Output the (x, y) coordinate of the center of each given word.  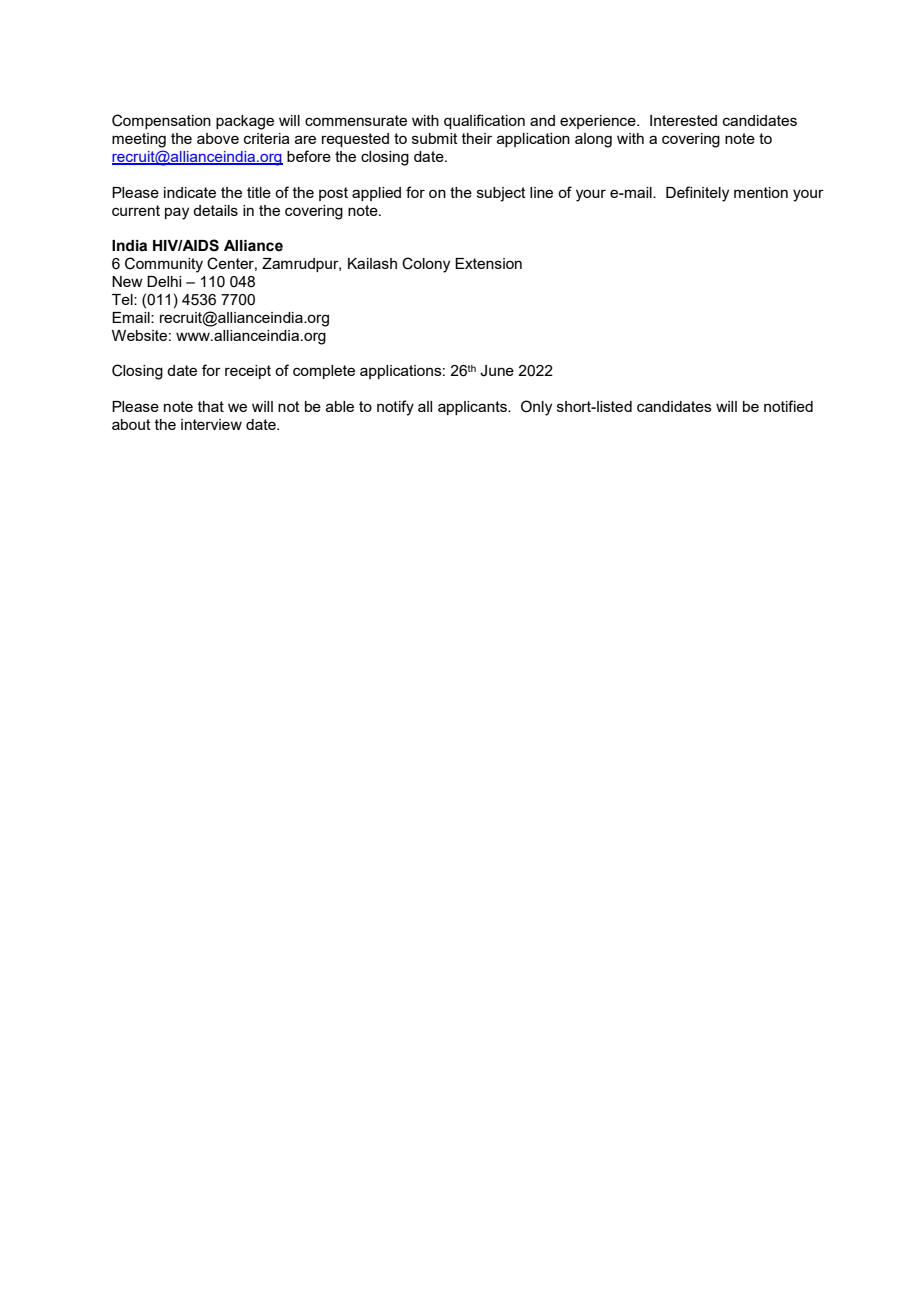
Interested (683, 120)
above (218, 138)
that (211, 406)
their (477, 138)
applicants (473, 408)
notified (788, 406)
